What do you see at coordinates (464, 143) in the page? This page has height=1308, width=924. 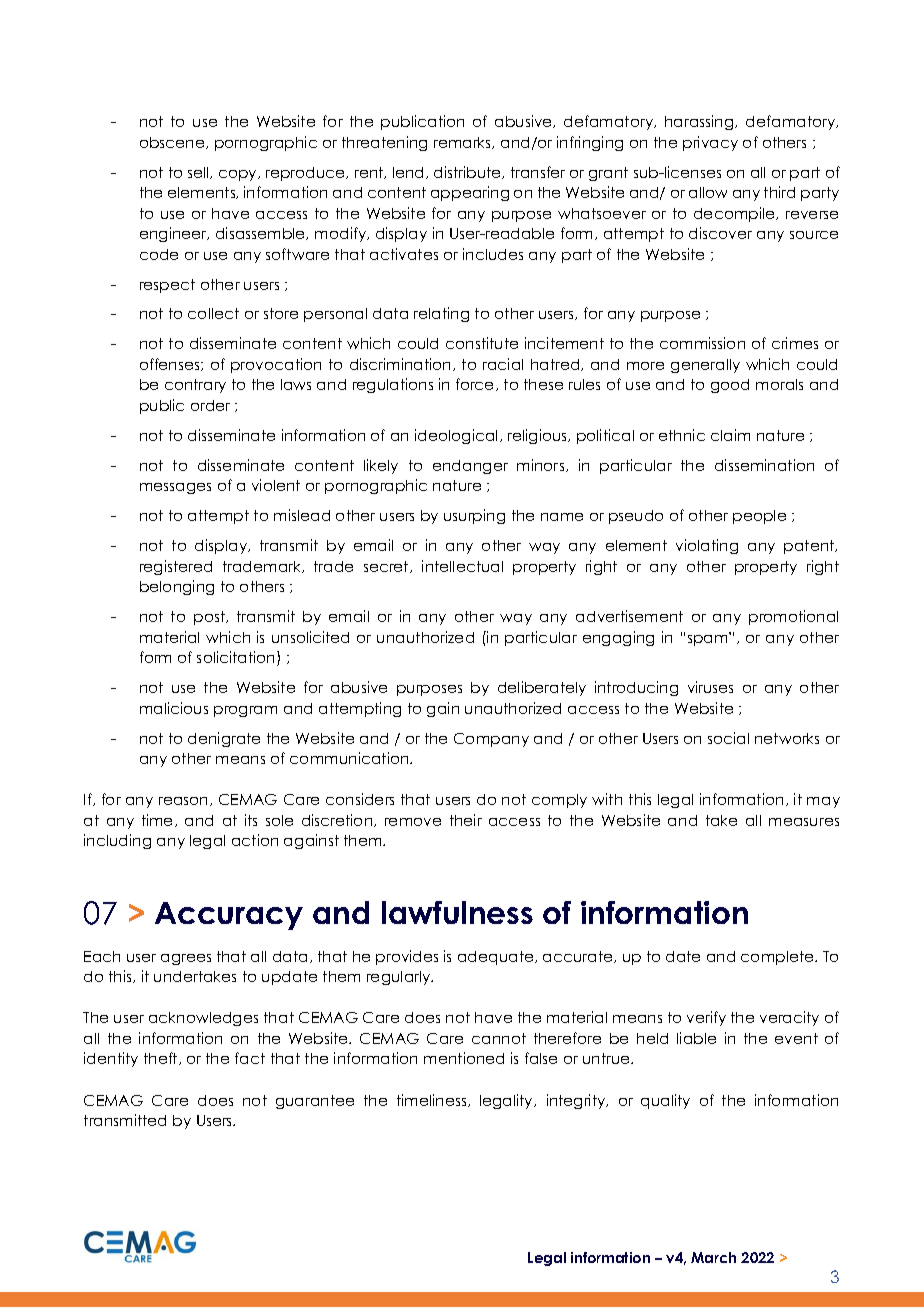 I see `remarks` at bounding box center [464, 143].
